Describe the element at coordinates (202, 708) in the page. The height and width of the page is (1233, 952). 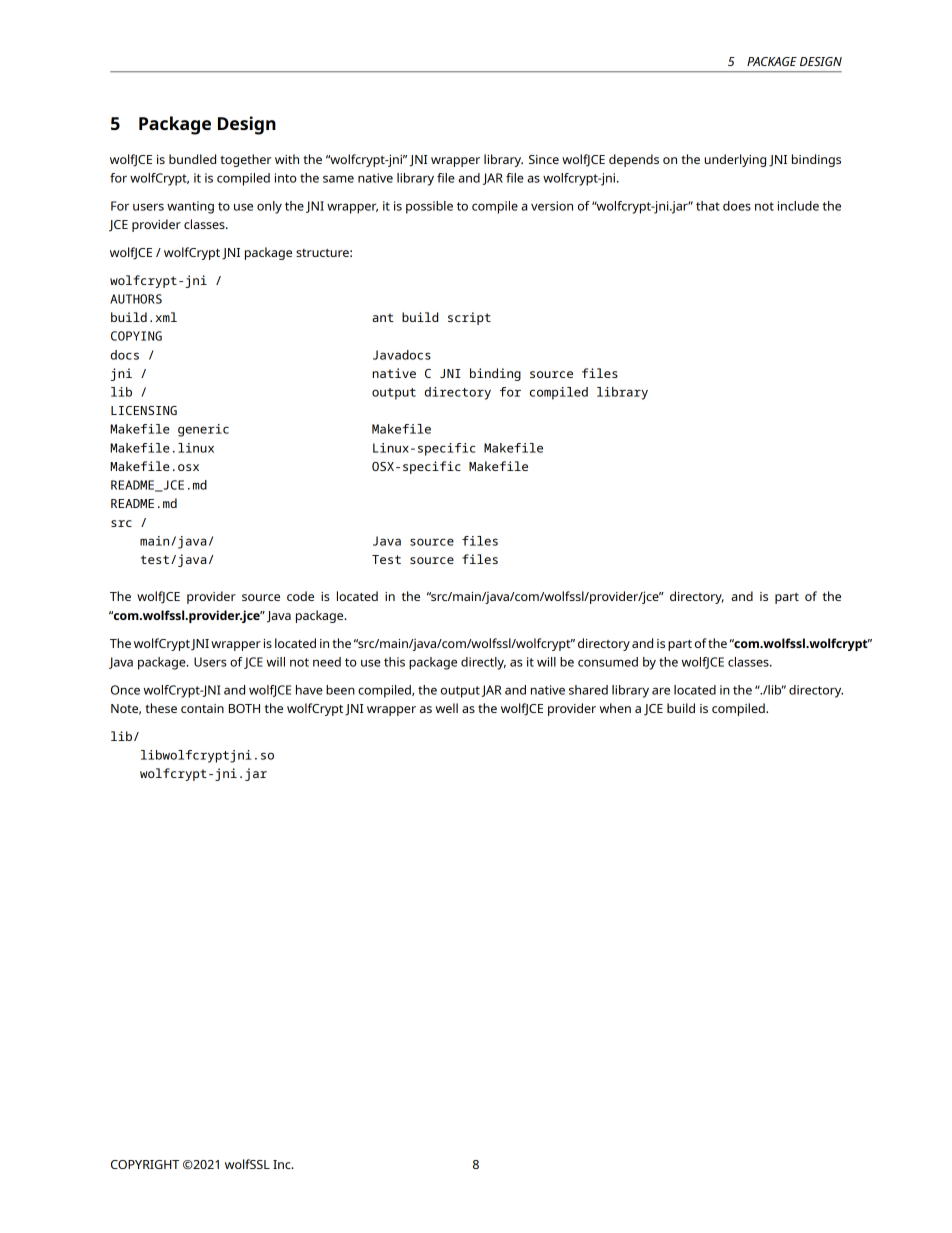
I see `contain` at that location.
